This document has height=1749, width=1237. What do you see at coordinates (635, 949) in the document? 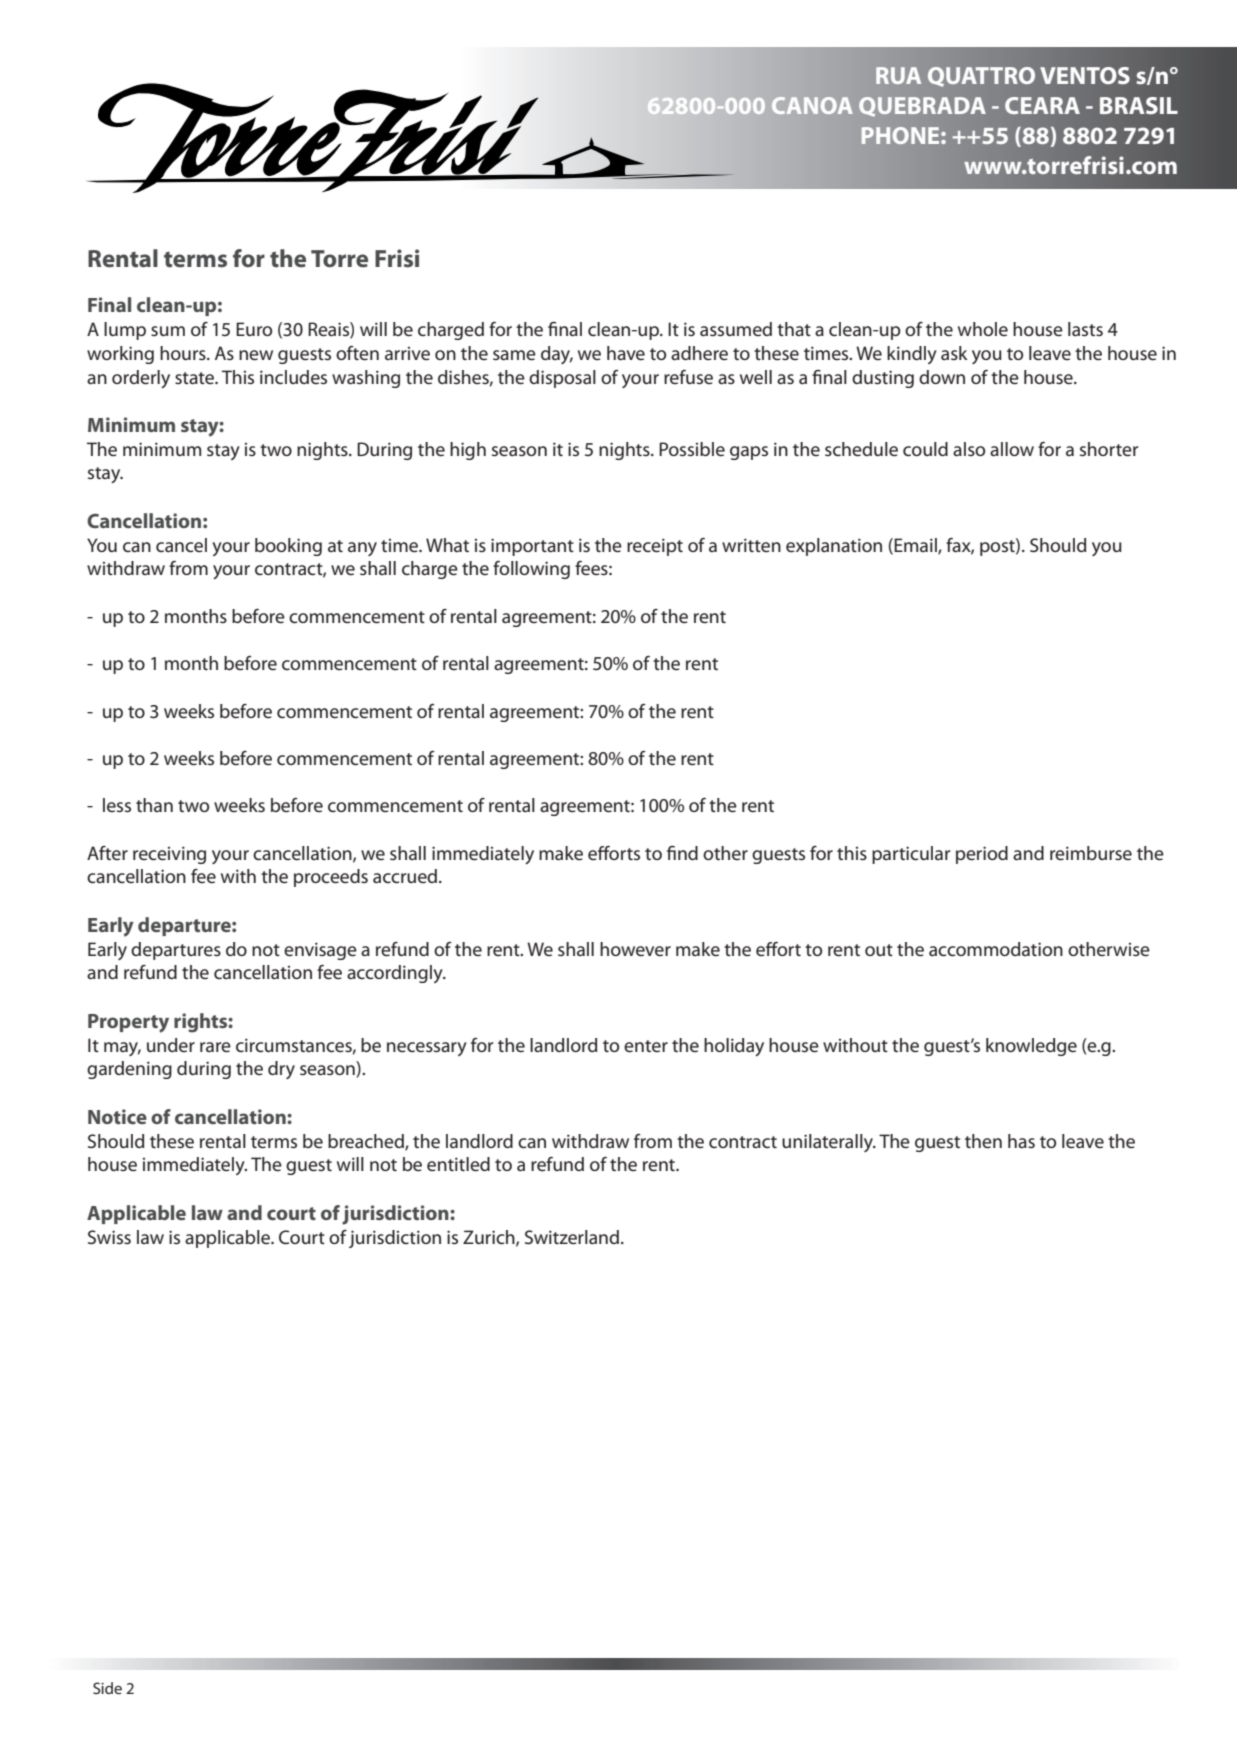
I see `however` at bounding box center [635, 949].
